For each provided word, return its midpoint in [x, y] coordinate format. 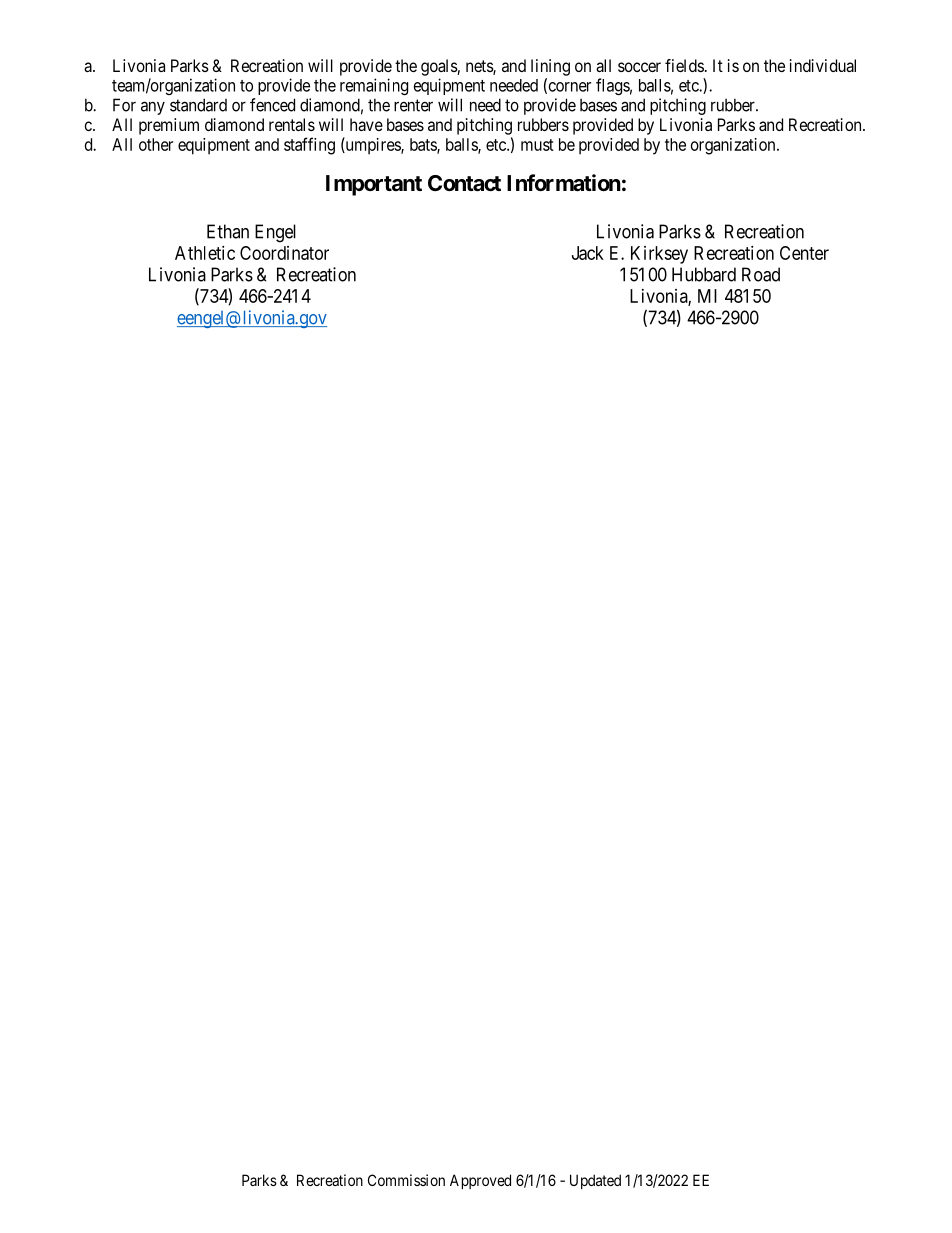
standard [198, 105]
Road [761, 274]
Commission [406, 1180]
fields [684, 65]
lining [550, 67]
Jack [588, 253]
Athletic [205, 253]
